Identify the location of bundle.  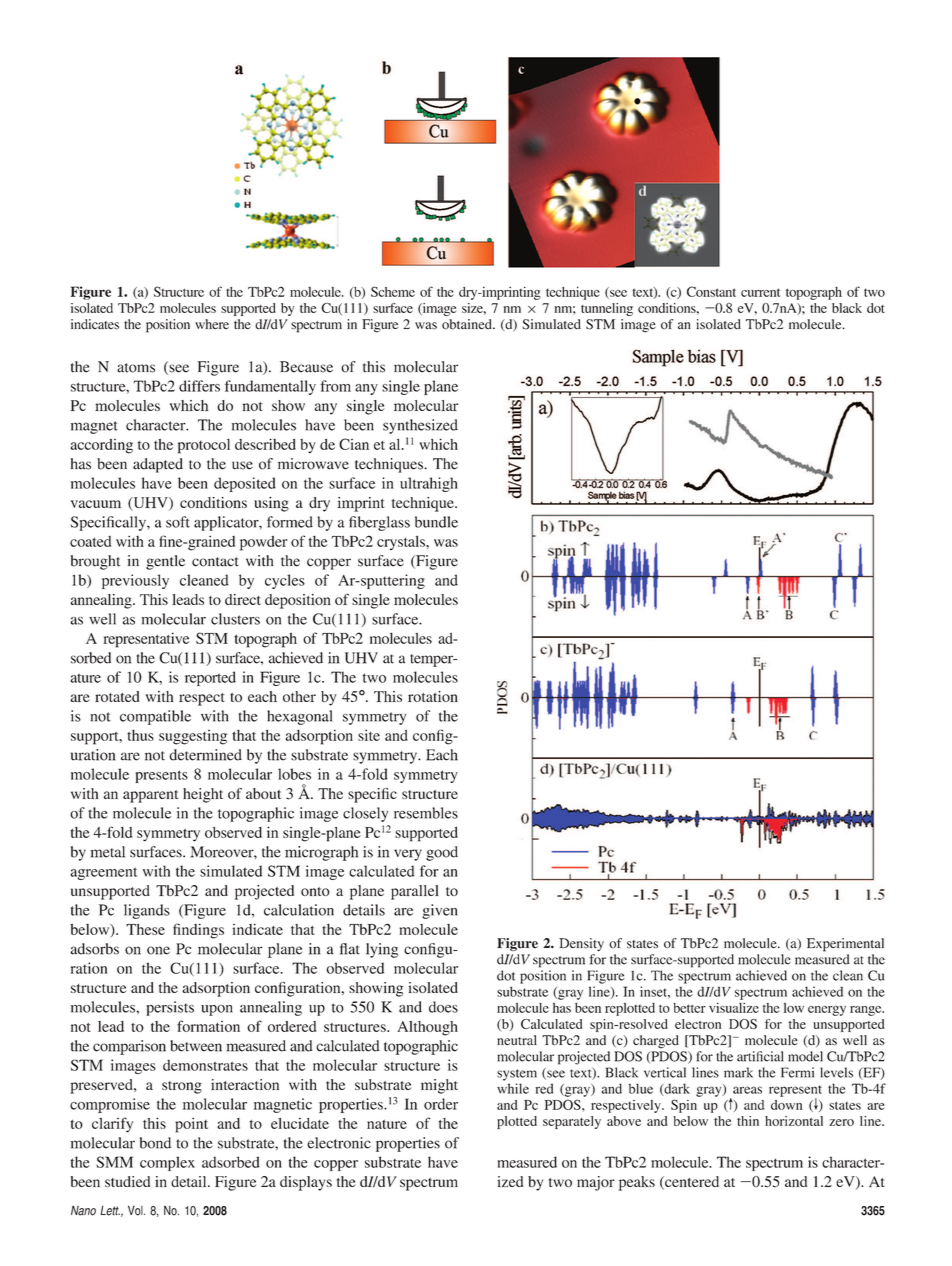
(436, 522).
